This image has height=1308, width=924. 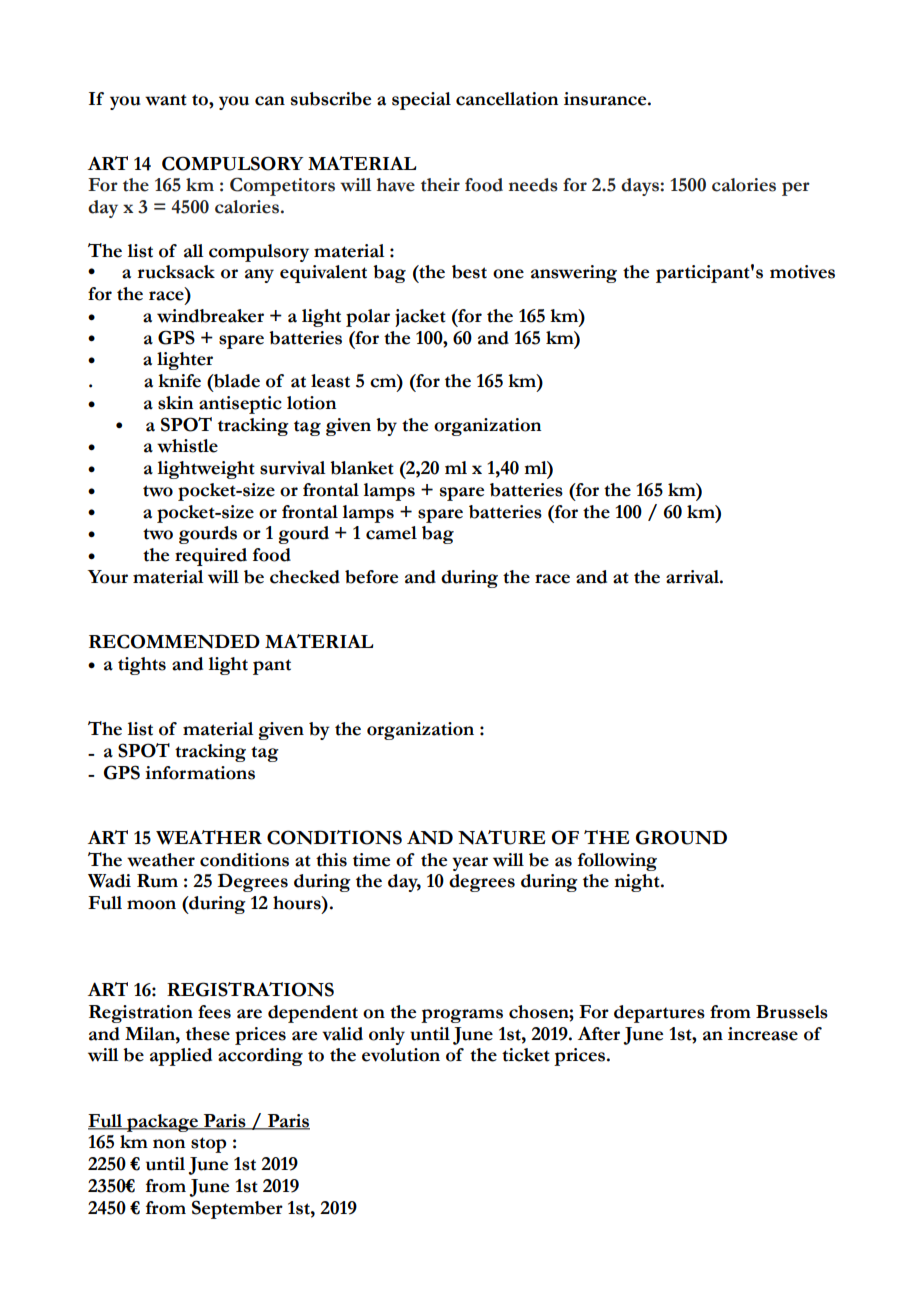 I want to click on special, so click(x=421, y=101).
